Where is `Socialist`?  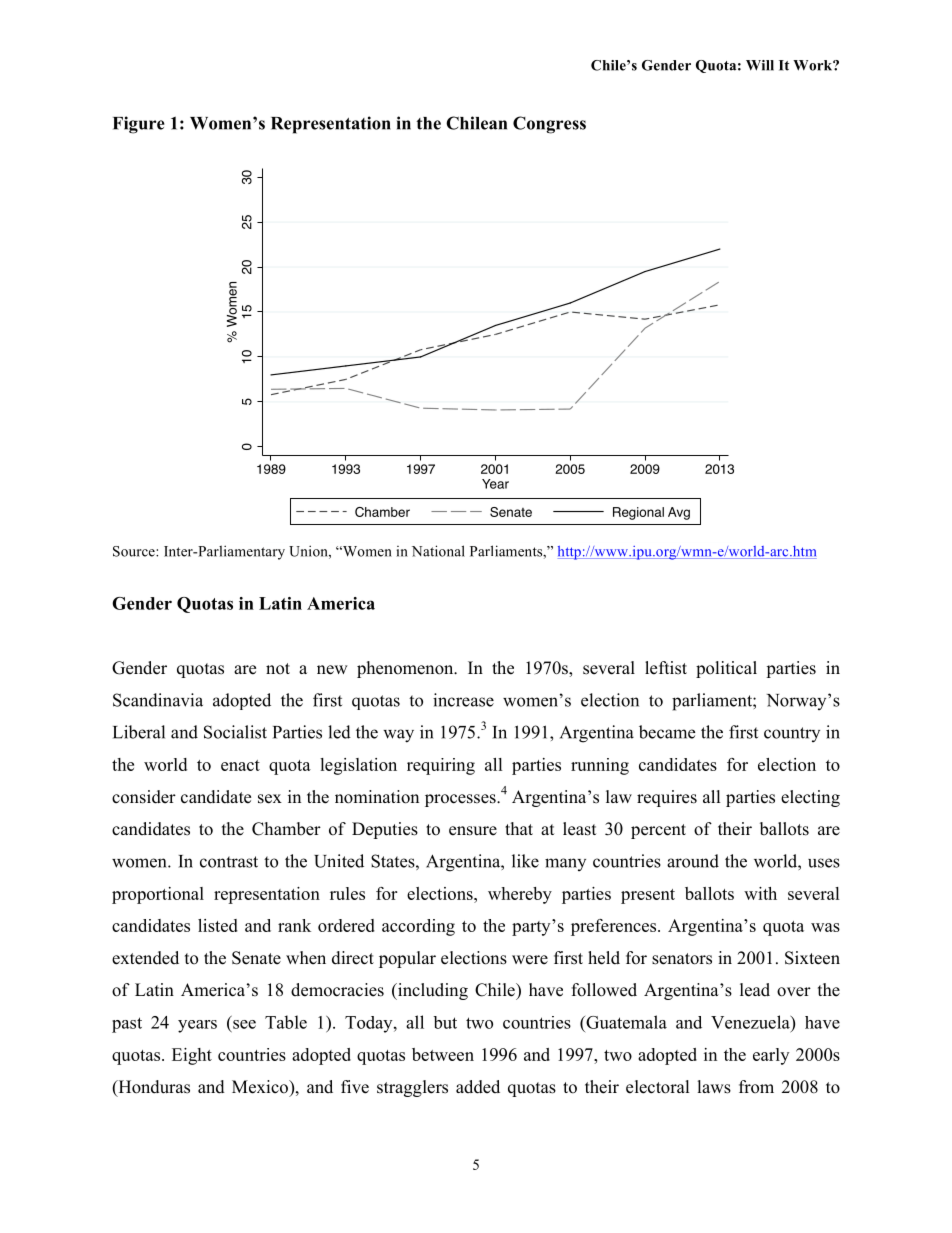 Socialist is located at coordinates (235, 732).
